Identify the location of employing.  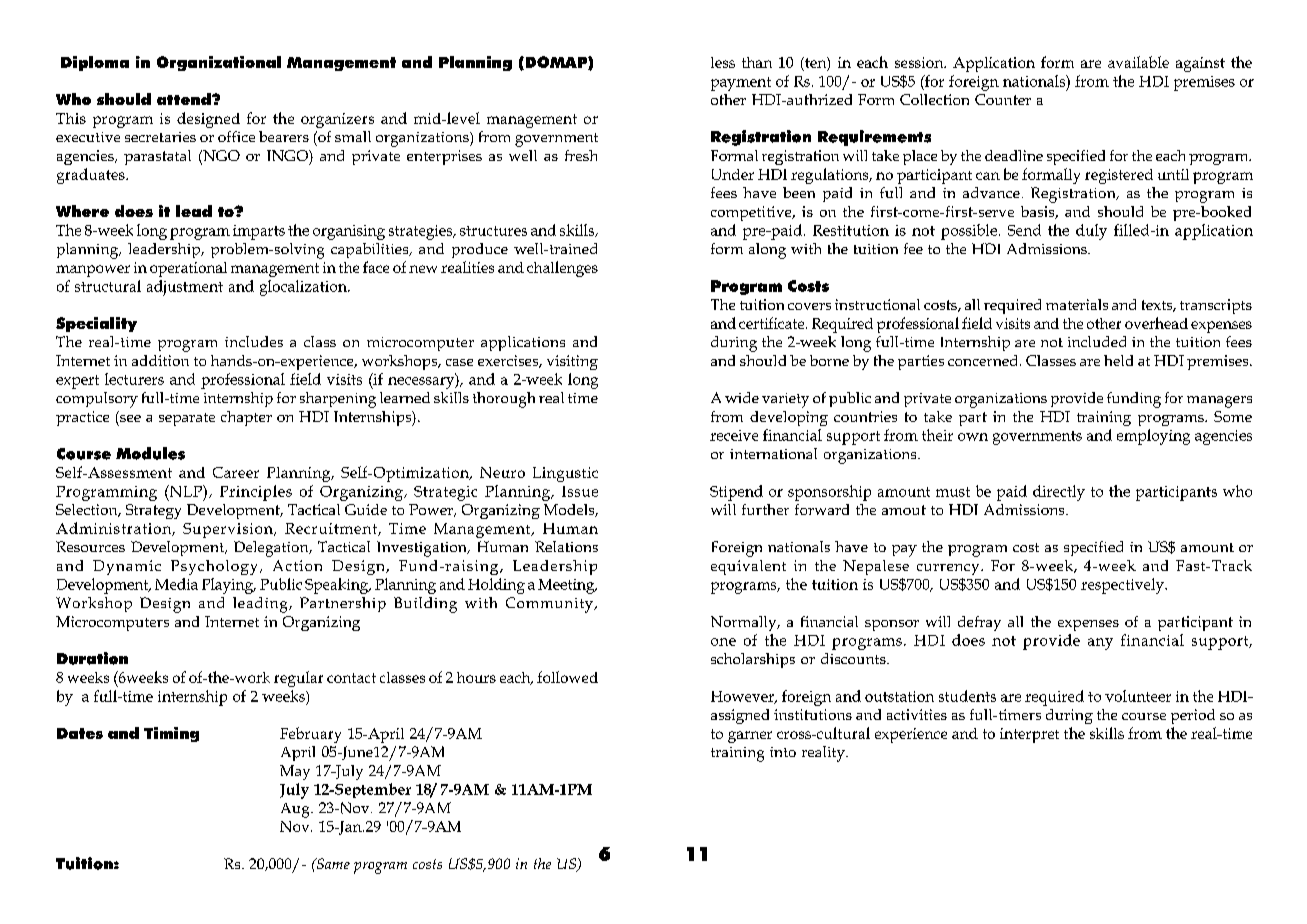
(1153, 437).
